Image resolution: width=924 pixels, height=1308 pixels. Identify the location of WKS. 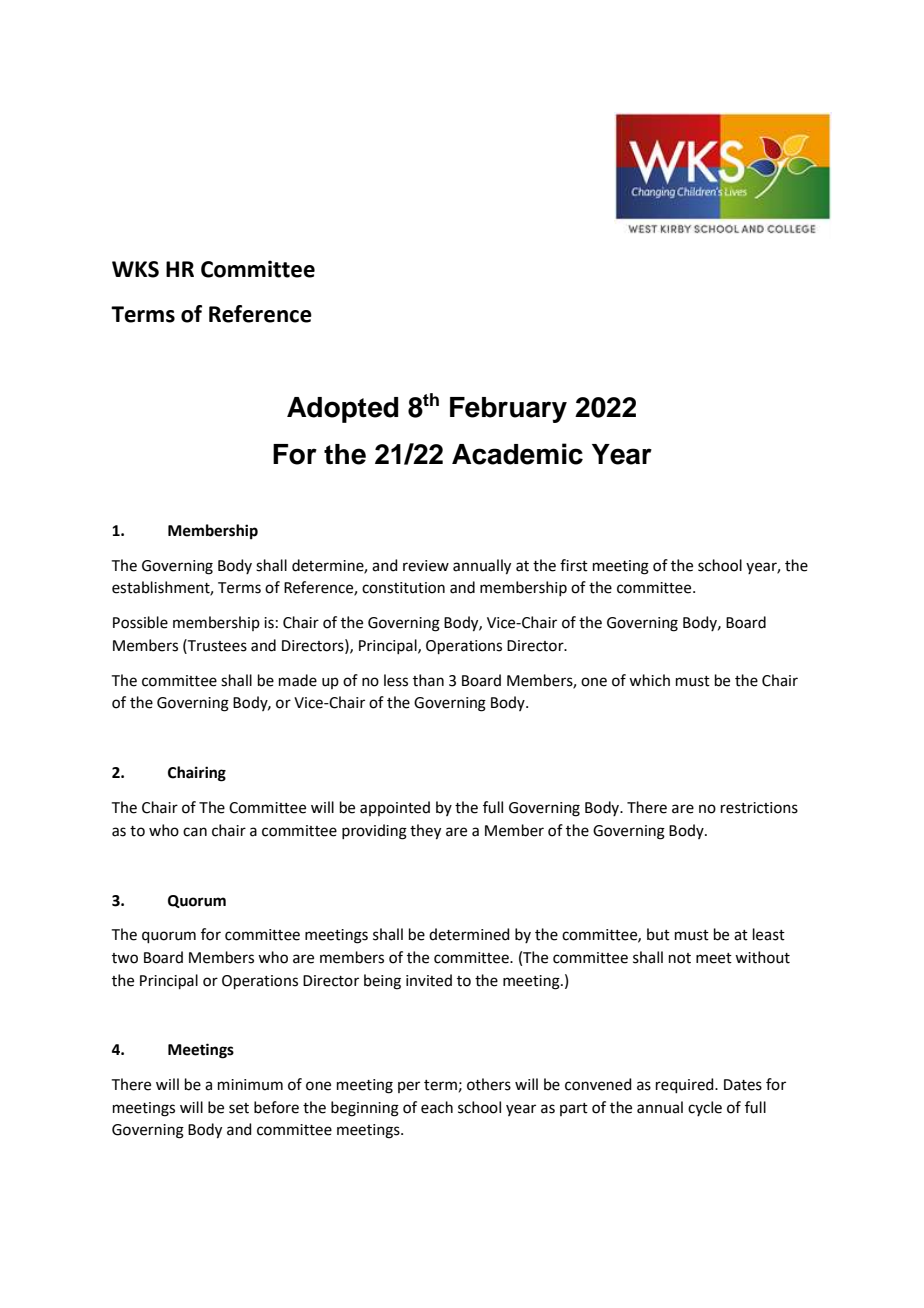
(135, 269).
